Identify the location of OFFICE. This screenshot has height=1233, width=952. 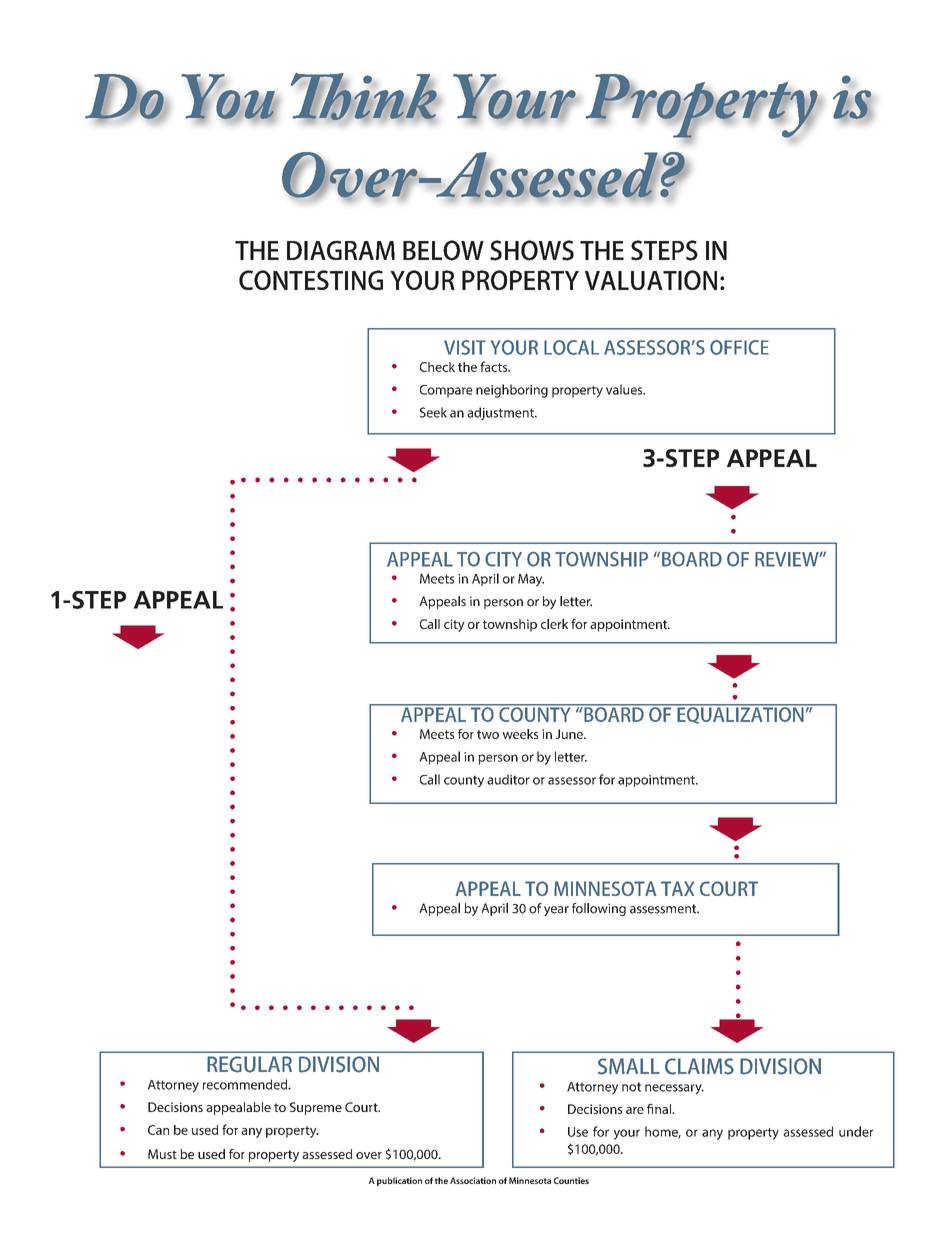
(739, 347).
